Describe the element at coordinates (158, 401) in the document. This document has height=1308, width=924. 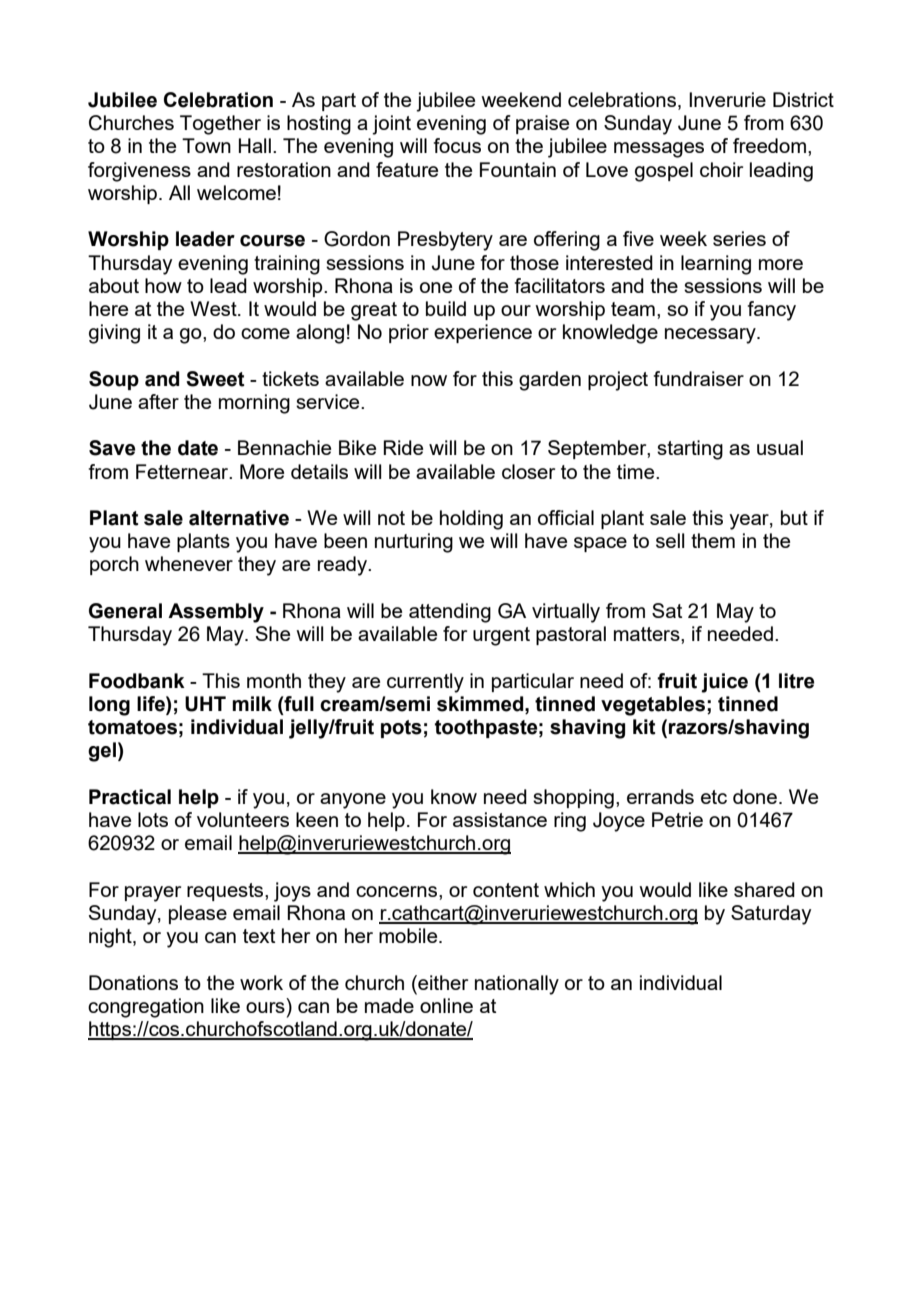
I see `after` at that location.
